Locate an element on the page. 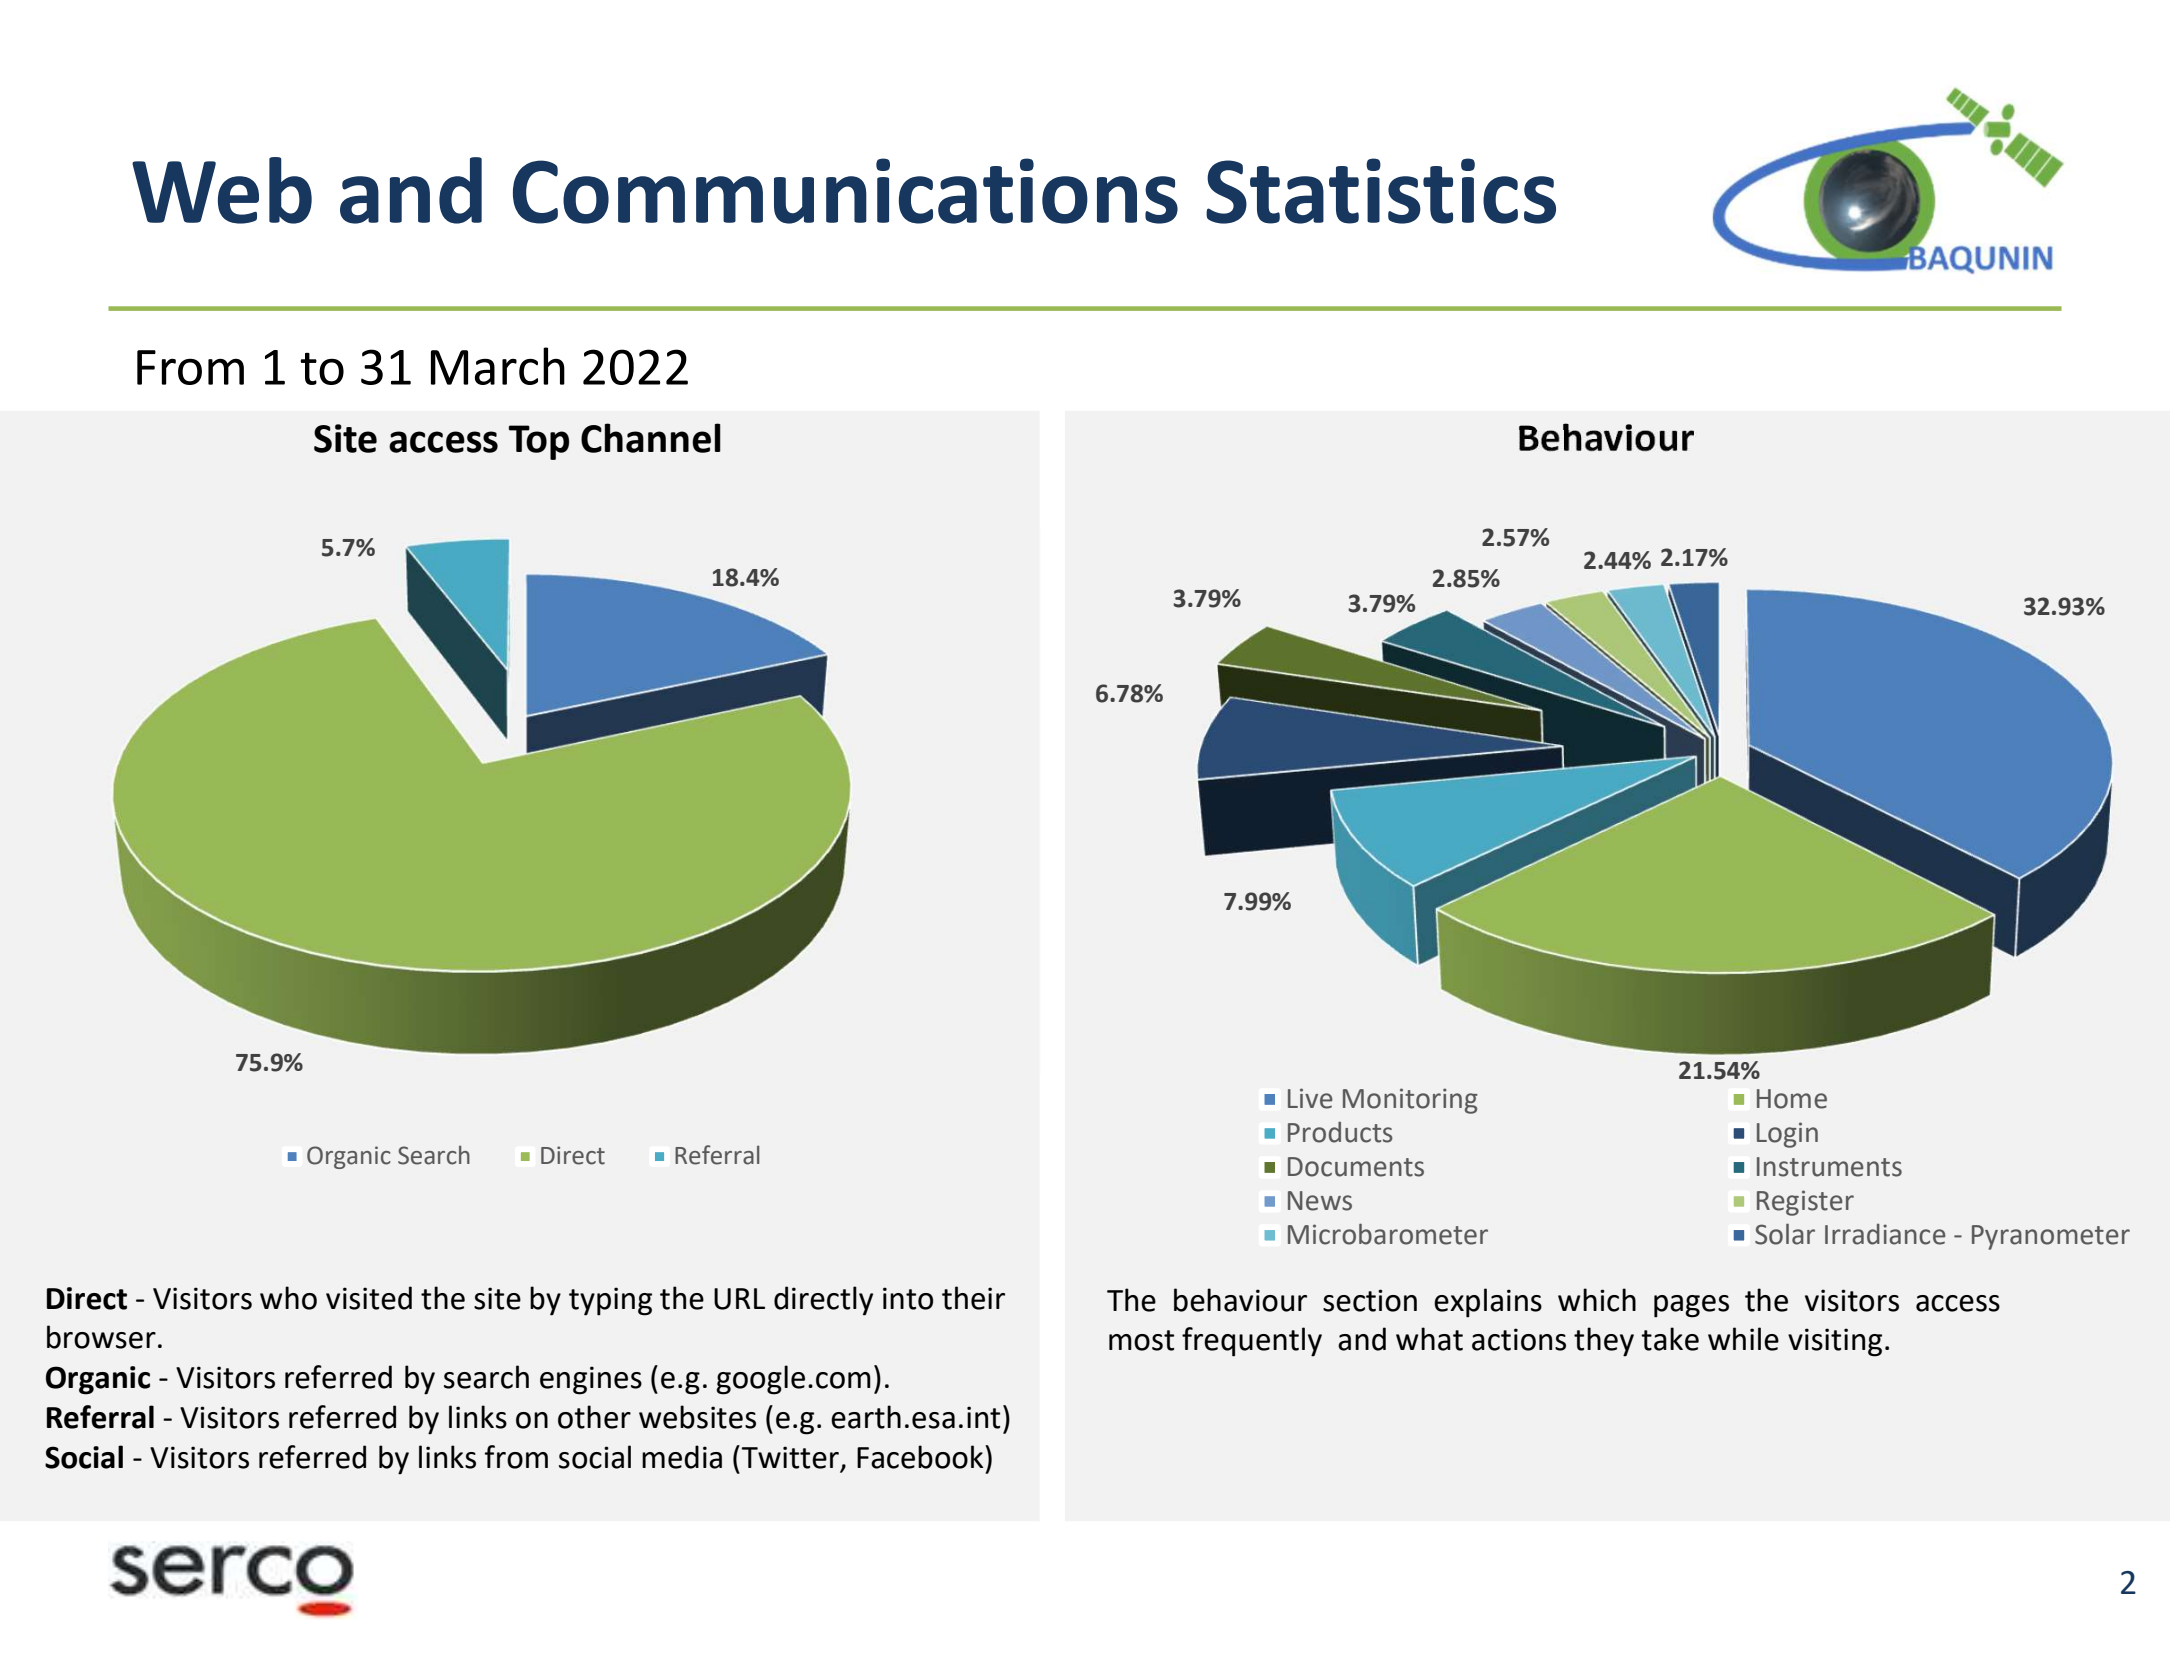  Channel is located at coordinates (651, 438).
